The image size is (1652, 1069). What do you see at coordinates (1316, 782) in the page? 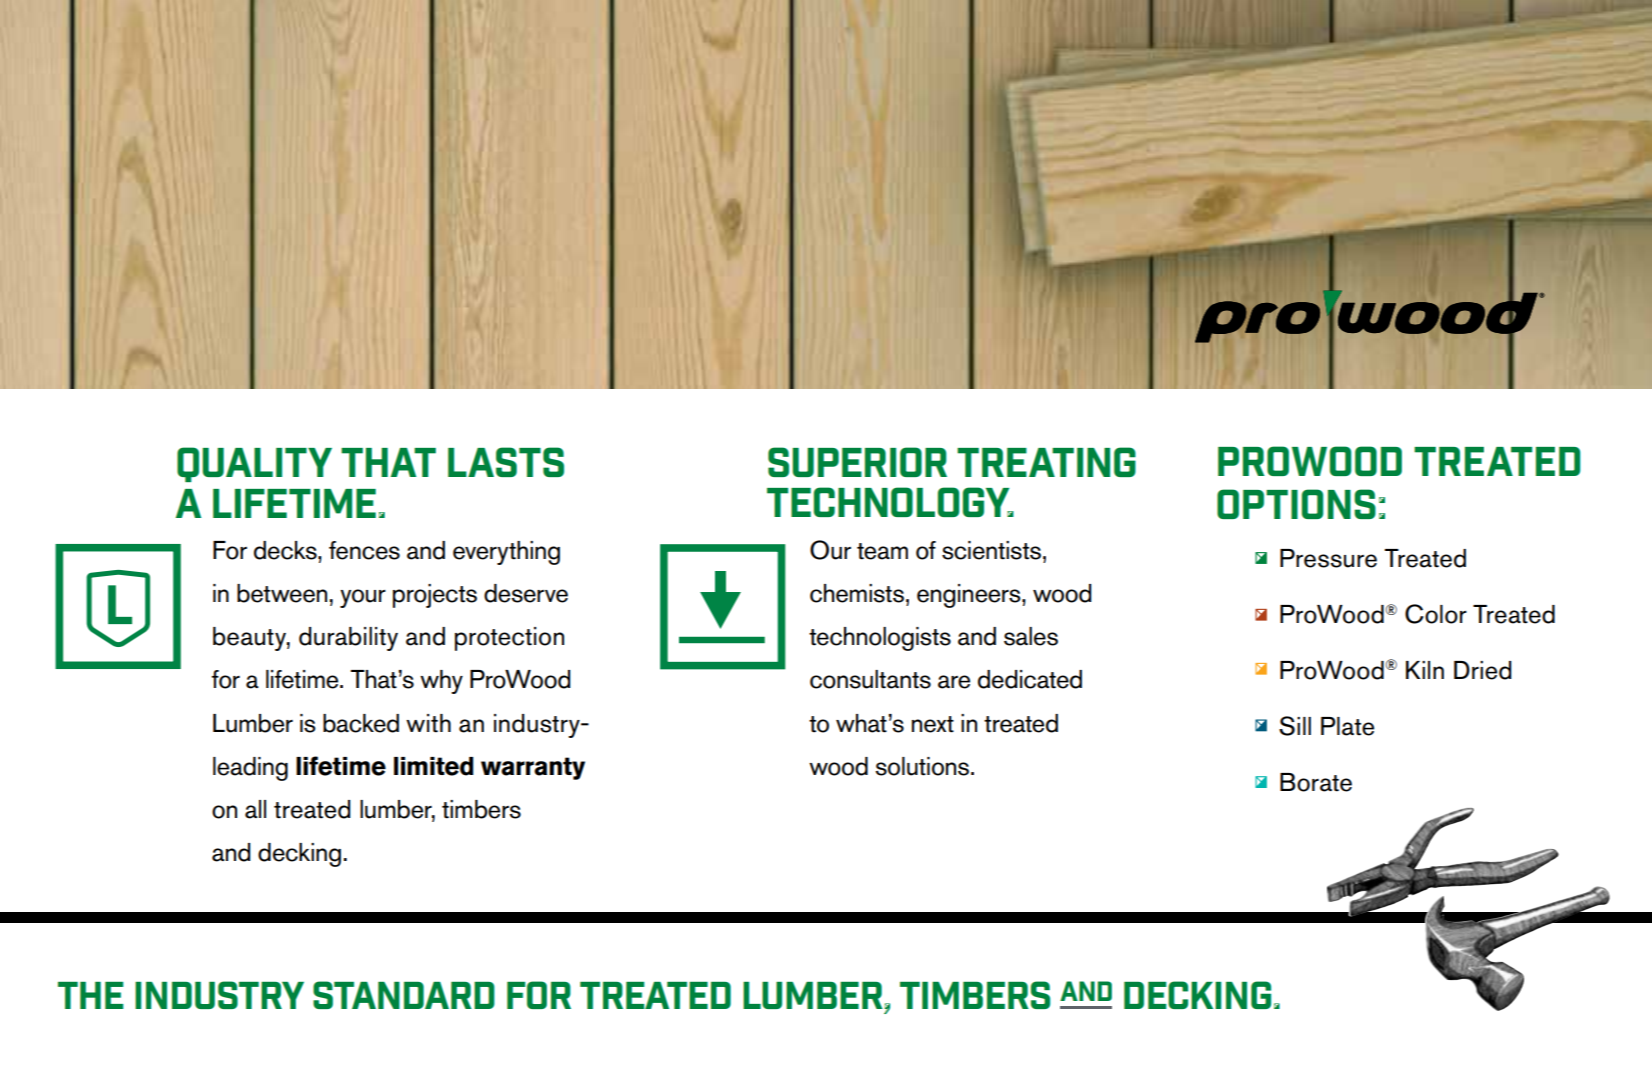
I see `Borate` at bounding box center [1316, 782].
